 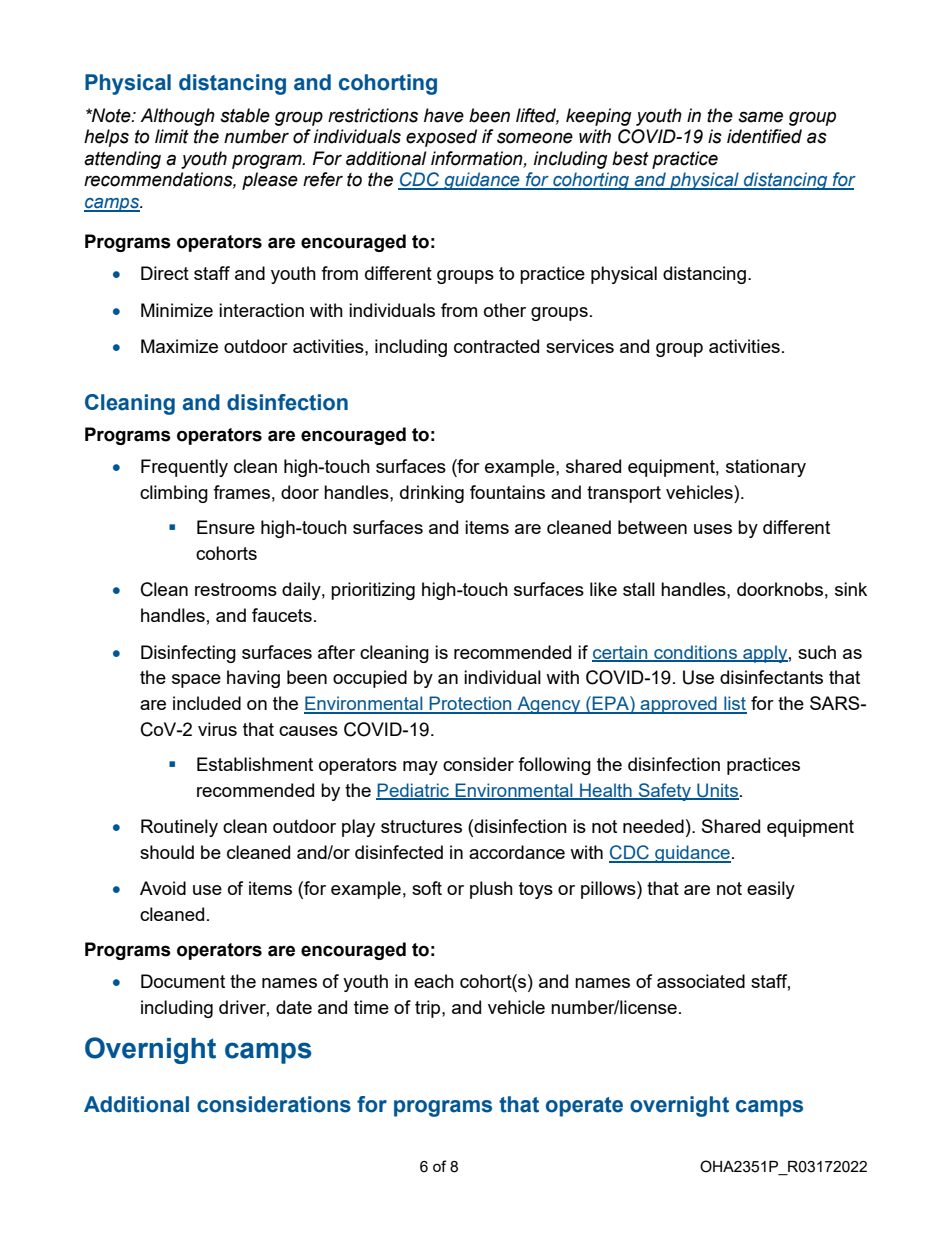 What do you see at coordinates (580, 346) in the screenshot?
I see `services` at bounding box center [580, 346].
